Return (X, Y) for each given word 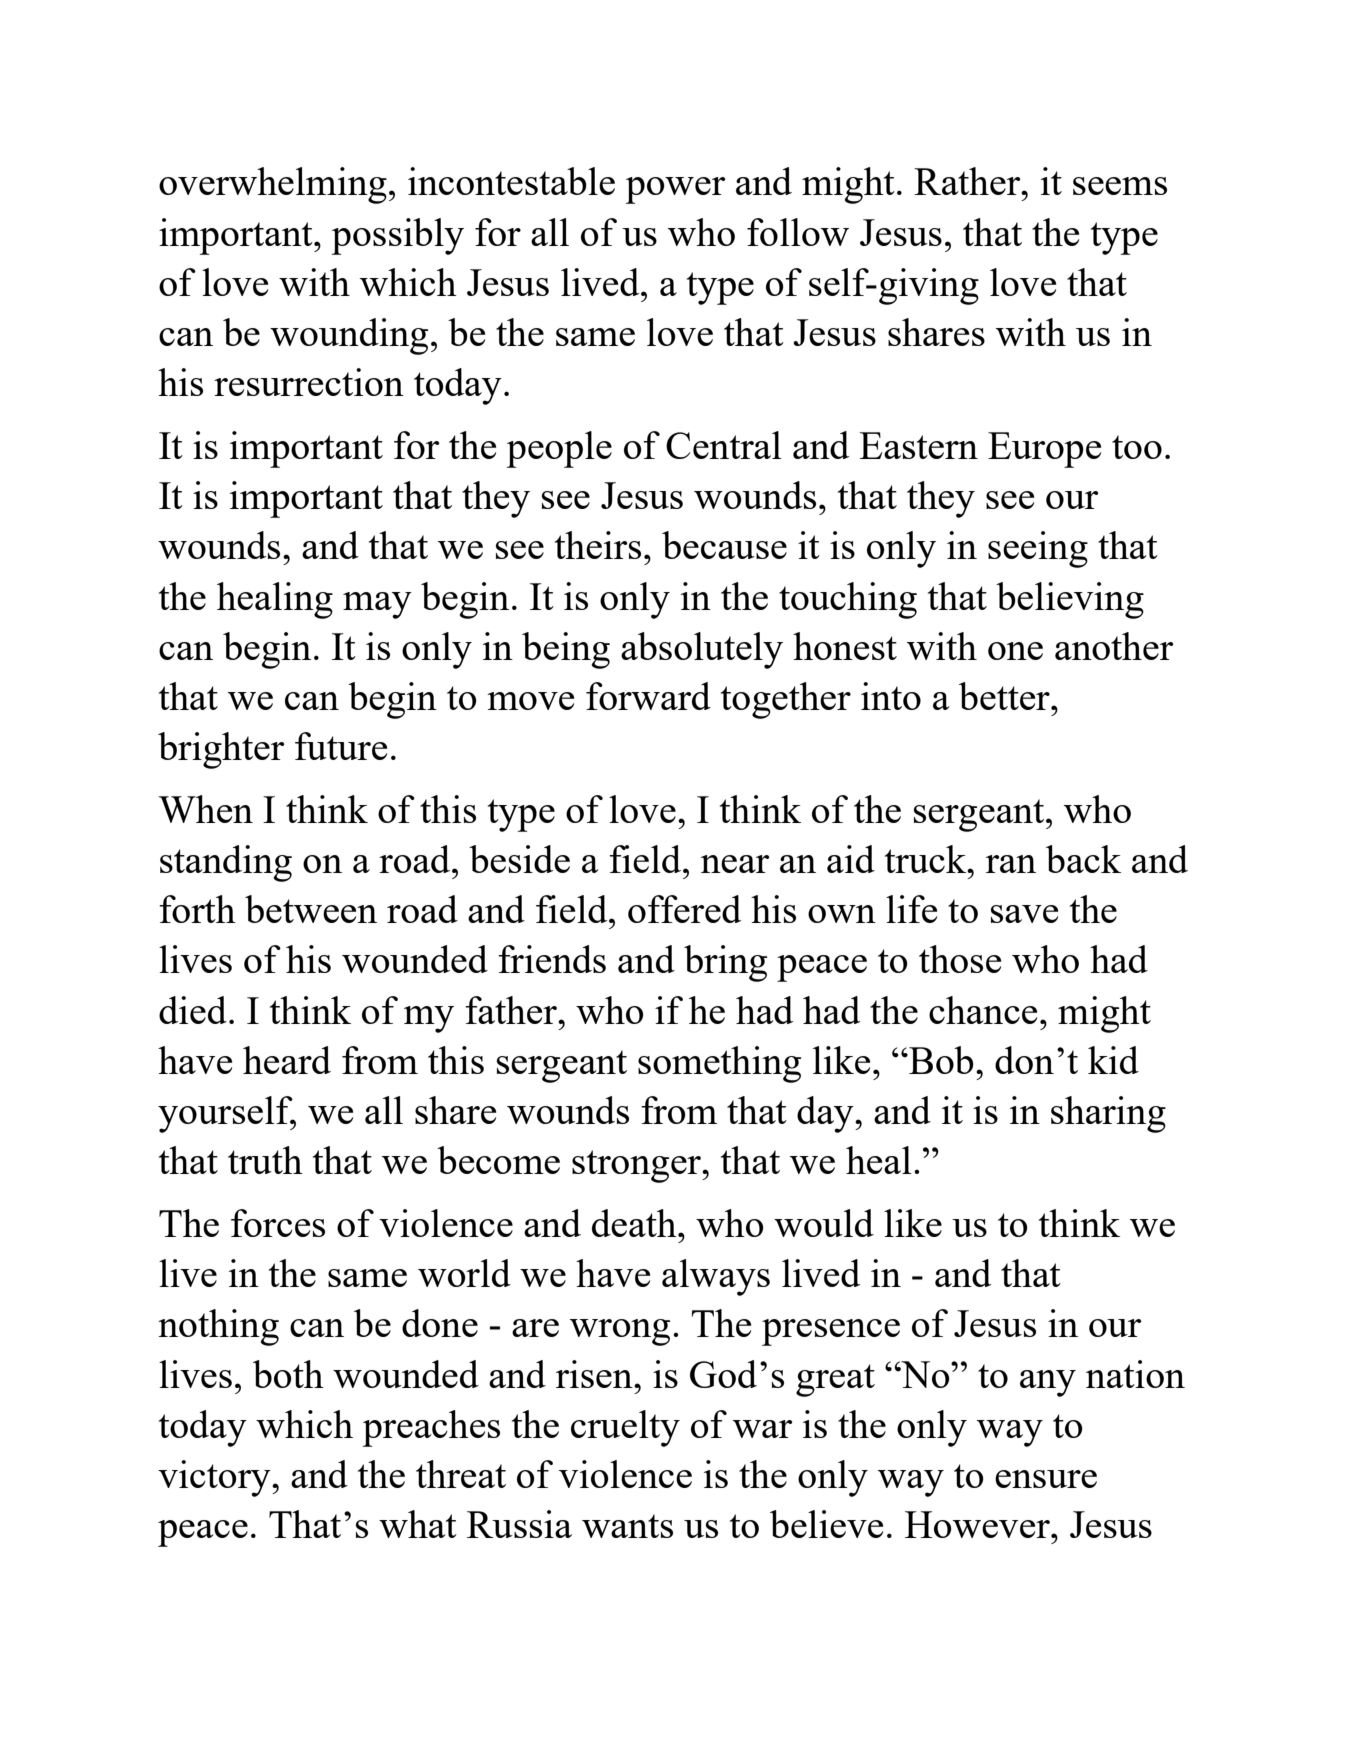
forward (648, 696)
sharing (1108, 1114)
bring (725, 963)
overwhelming (273, 185)
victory (215, 1478)
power (675, 190)
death (635, 1223)
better (1005, 696)
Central (724, 445)
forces (278, 1223)
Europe (1044, 450)
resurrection (309, 382)
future (341, 746)
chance (983, 1010)
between (311, 909)
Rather (968, 181)
